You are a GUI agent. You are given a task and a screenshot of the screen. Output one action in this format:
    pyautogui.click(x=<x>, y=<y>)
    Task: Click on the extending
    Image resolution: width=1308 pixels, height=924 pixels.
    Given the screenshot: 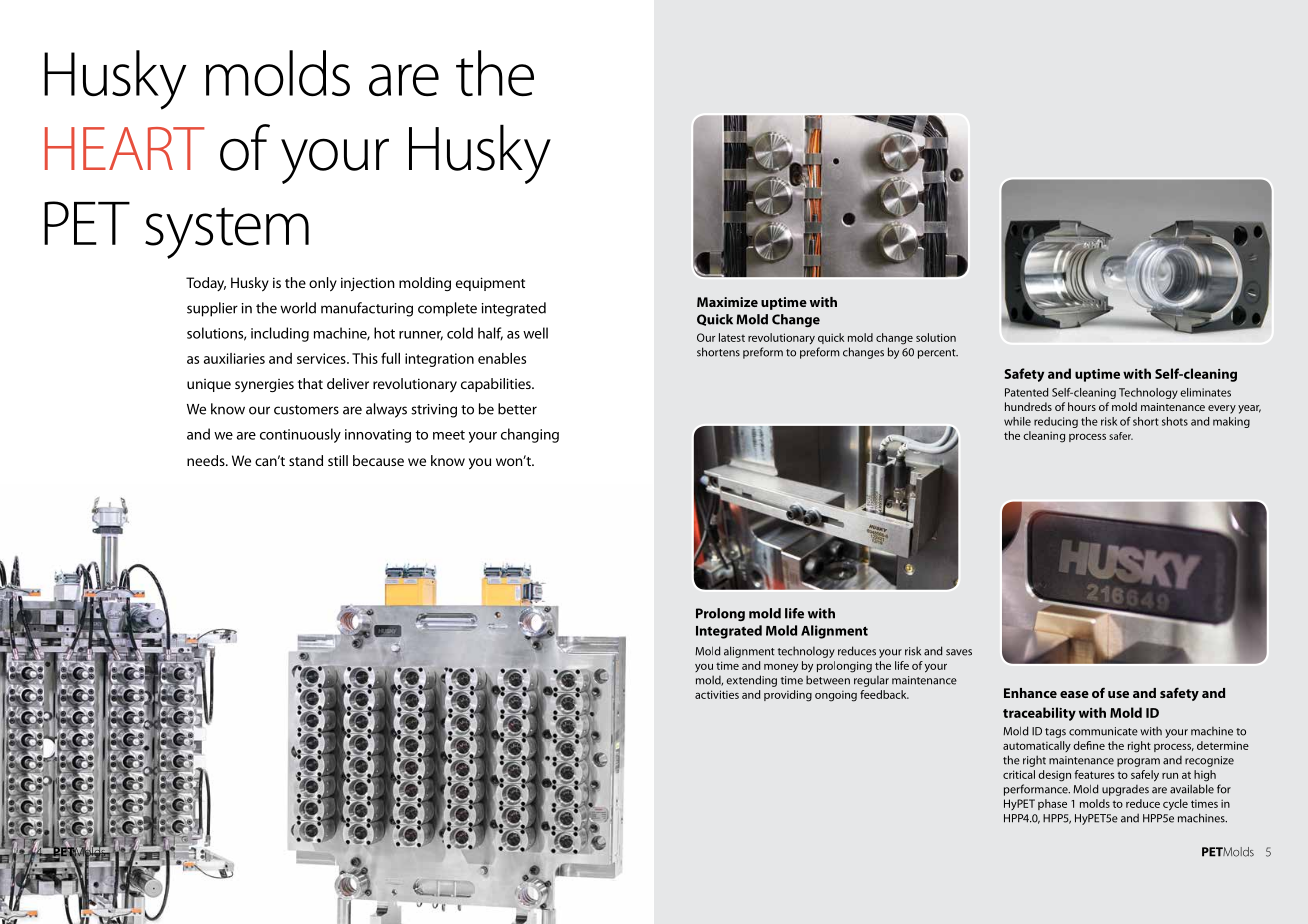 What is the action you would take?
    pyautogui.click(x=751, y=681)
